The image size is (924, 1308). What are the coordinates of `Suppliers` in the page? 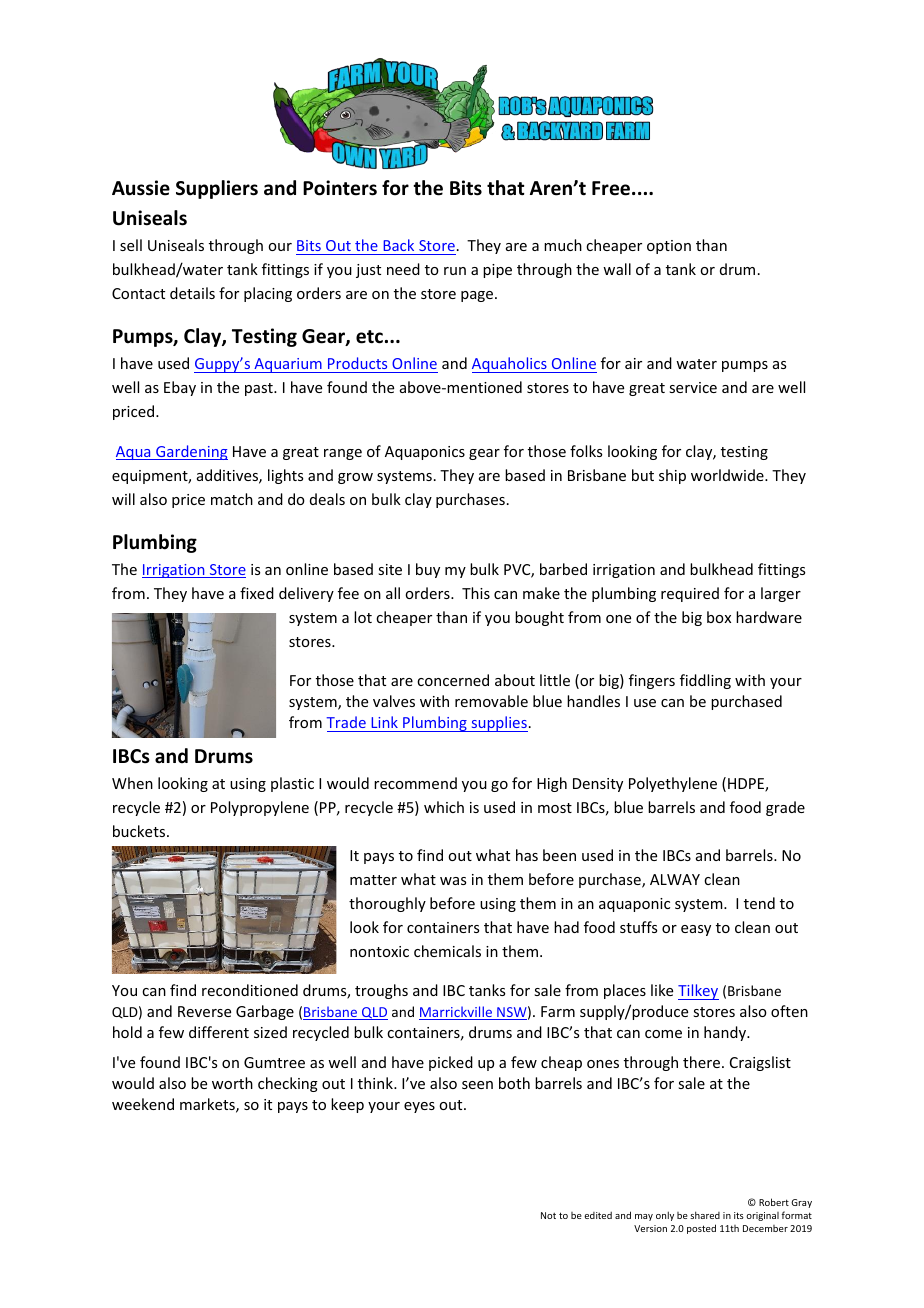 It's located at (217, 189).
